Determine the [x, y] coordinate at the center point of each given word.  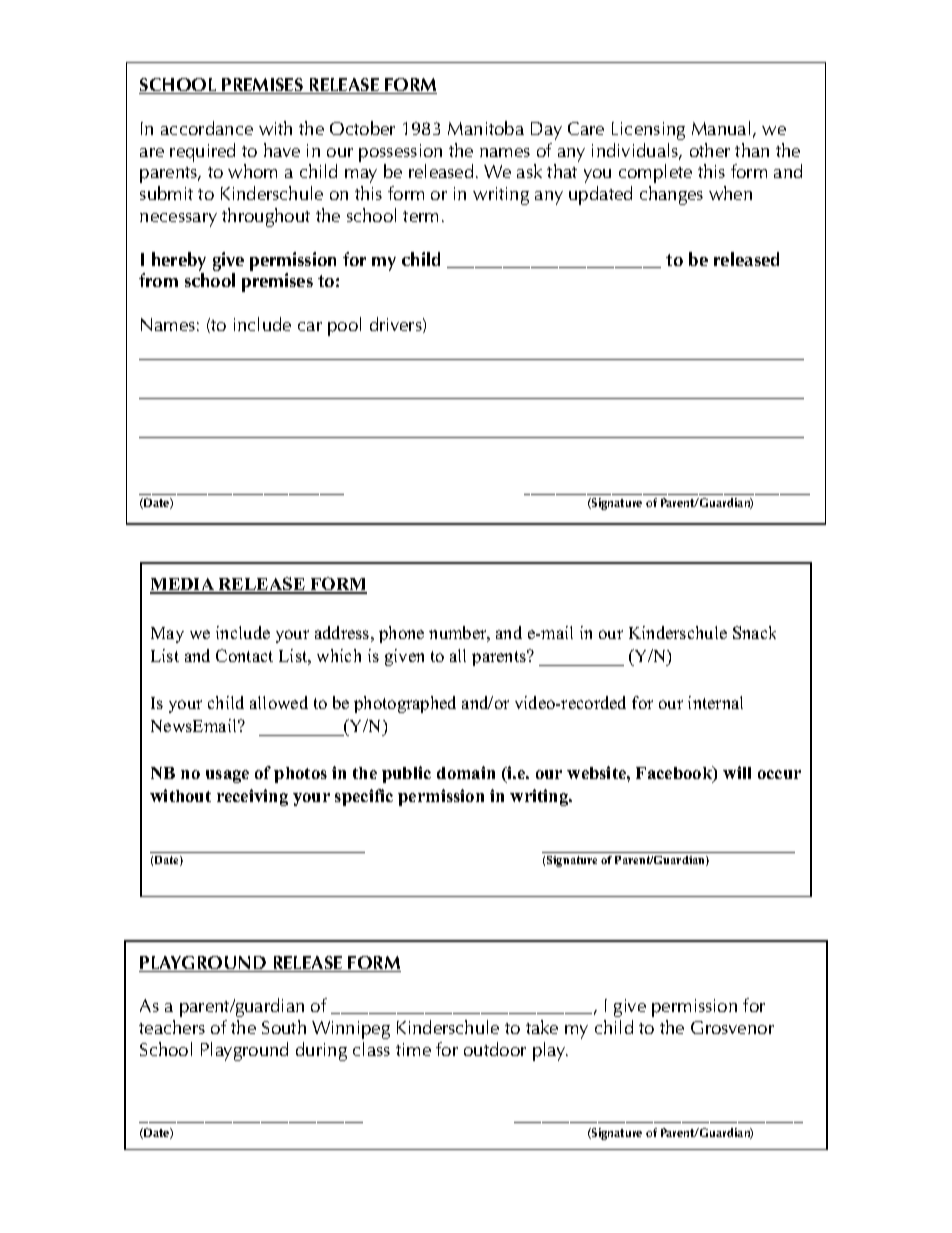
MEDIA [183, 585]
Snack [754, 632]
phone [401, 634]
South [284, 1027]
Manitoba [486, 128]
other [710, 150]
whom [252, 171]
